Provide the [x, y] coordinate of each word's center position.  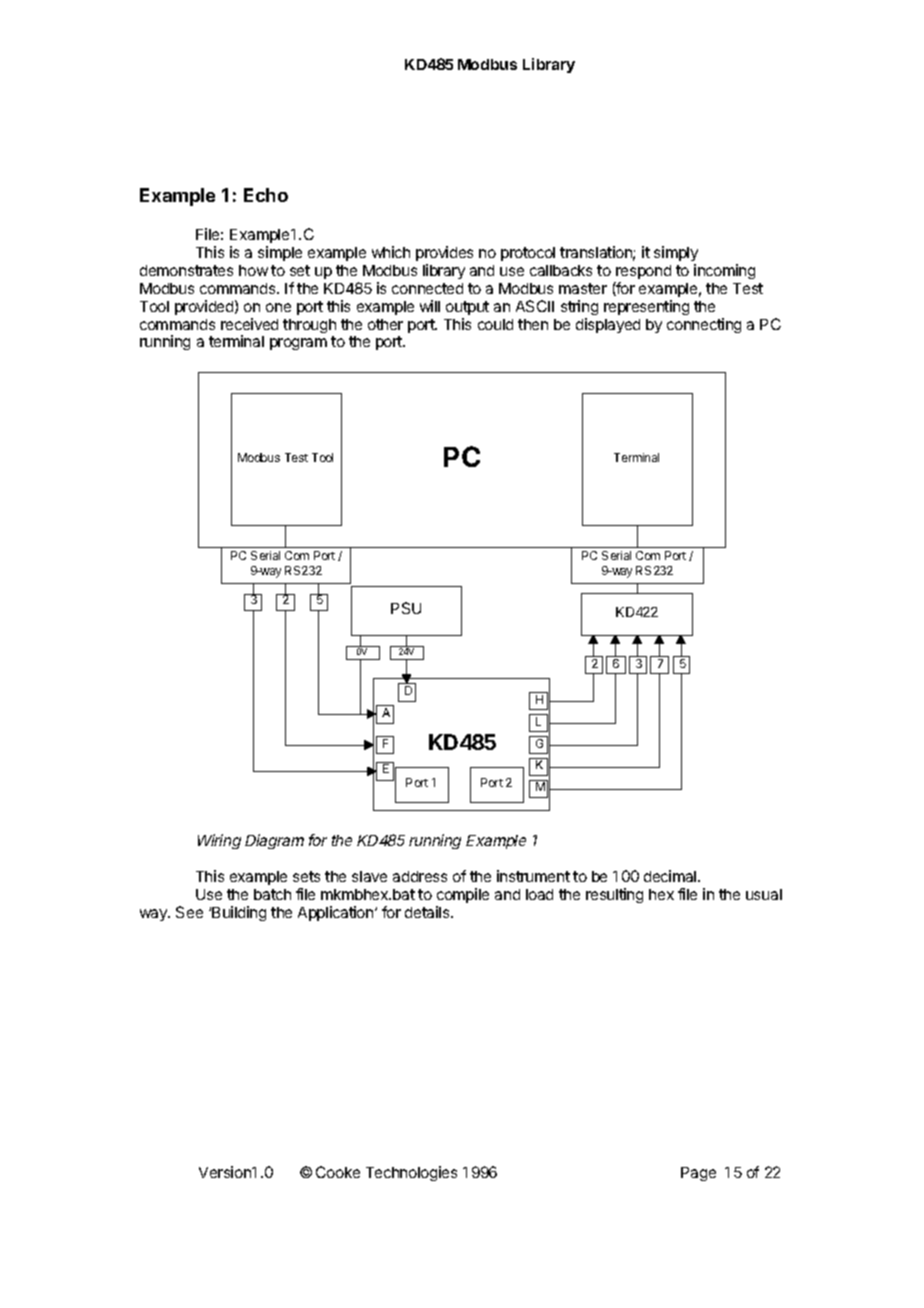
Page [698, 1174]
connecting [704, 325]
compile [462, 897]
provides [444, 253]
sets [306, 876]
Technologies [411, 1173]
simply [676, 253]
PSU [406, 608]
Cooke [338, 1172]
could [495, 324]
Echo [266, 195]
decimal [671, 876]
